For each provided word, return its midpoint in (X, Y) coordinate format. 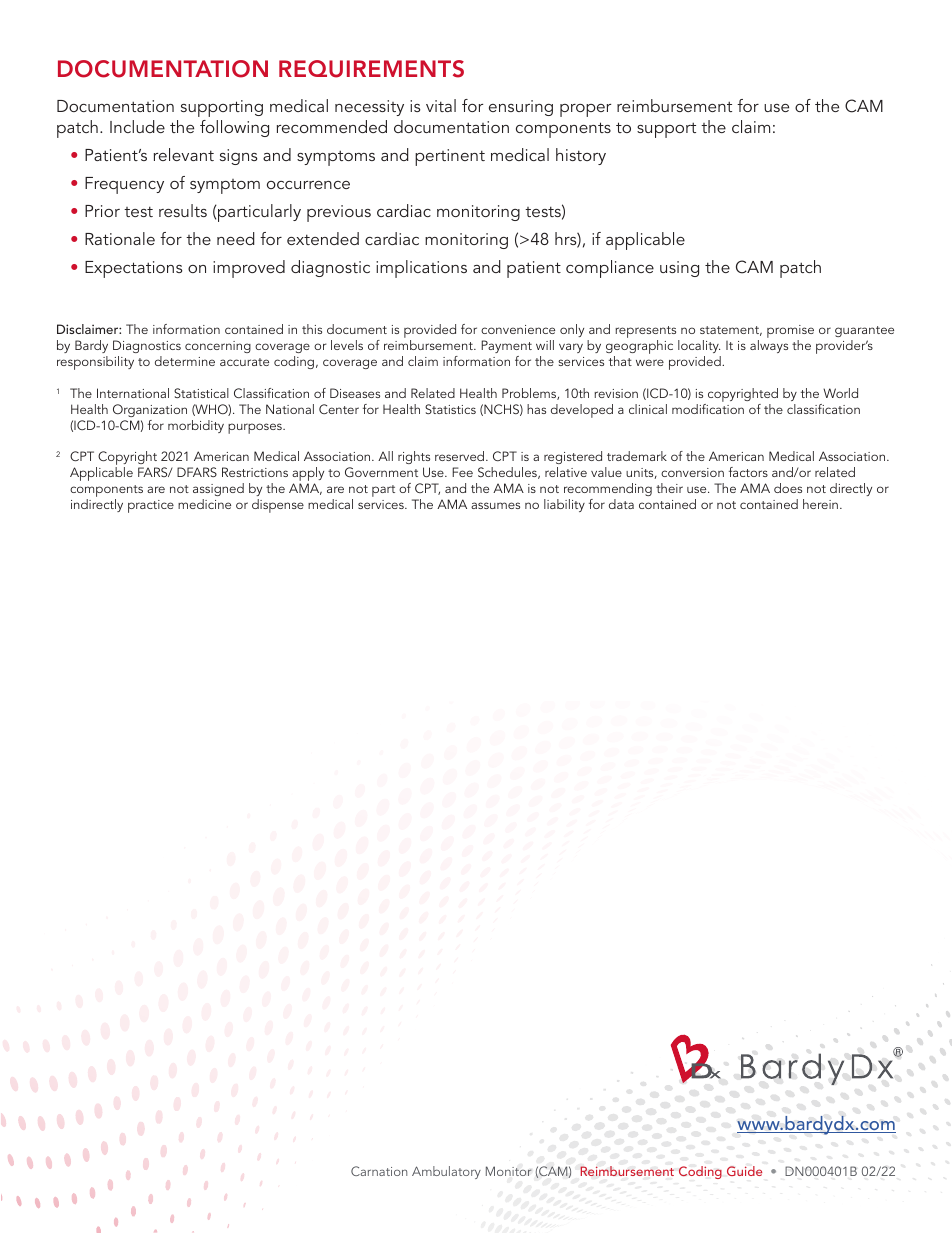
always (769, 346)
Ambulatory (446, 1172)
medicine (204, 504)
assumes (495, 505)
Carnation (379, 1171)
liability (564, 505)
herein (820, 504)
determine (185, 361)
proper (585, 110)
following (234, 128)
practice (151, 506)
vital (441, 105)
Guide (744, 1171)
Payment (506, 346)
